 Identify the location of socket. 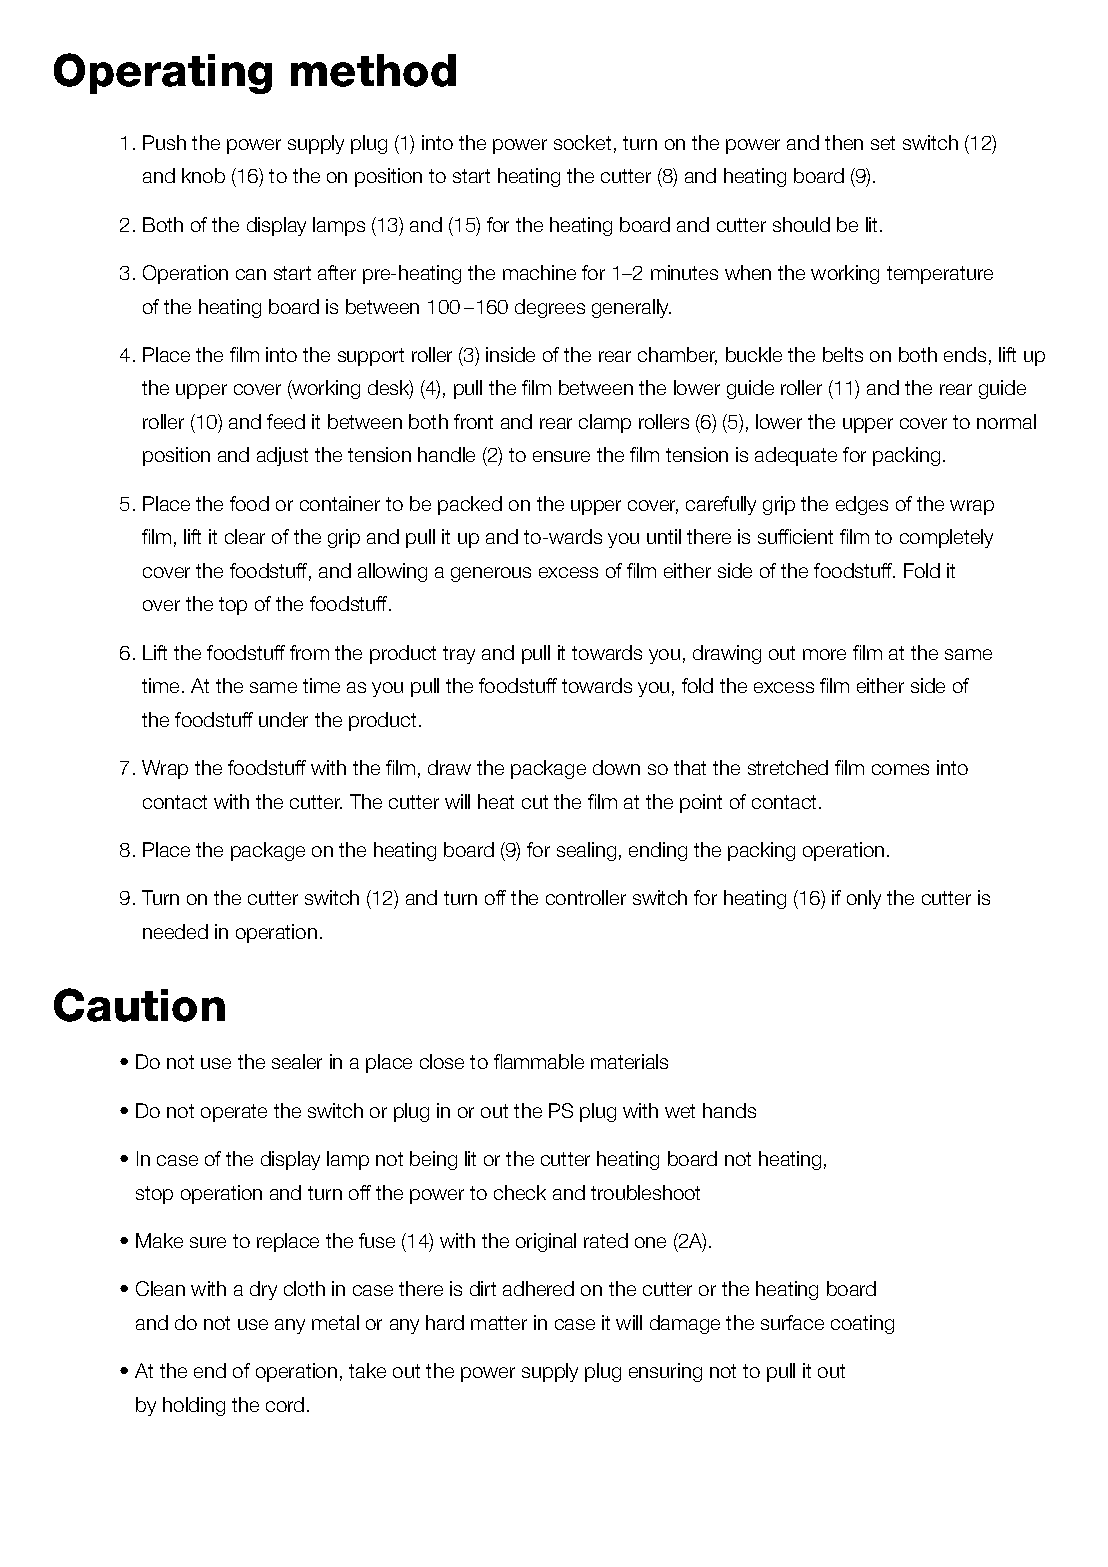
(582, 142).
